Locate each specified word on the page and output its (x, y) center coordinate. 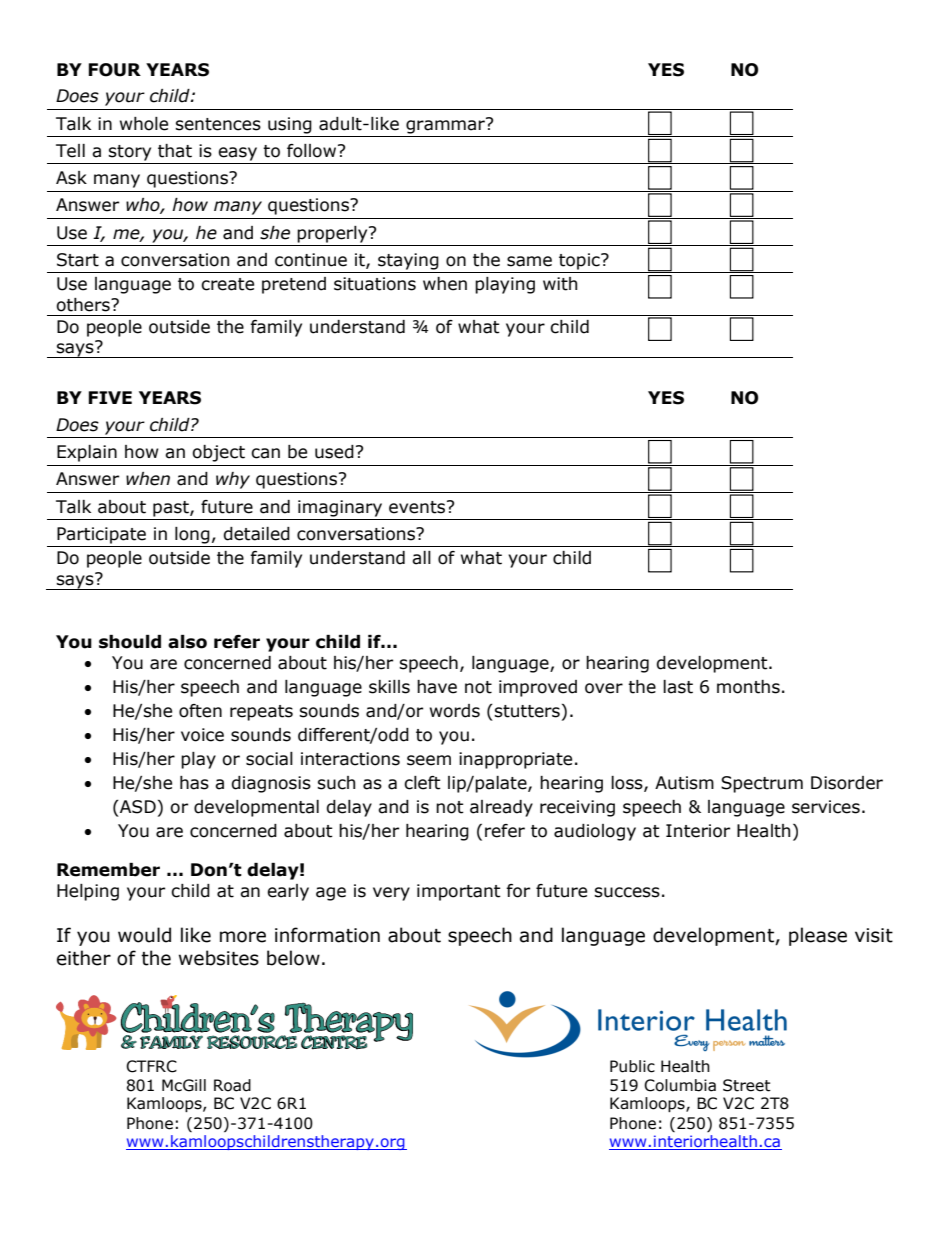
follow (313, 151)
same (529, 261)
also (187, 642)
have (437, 687)
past (172, 509)
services (826, 807)
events (418, 507)
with (560, 284)
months (748, 687)
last (678, 687)
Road (232, 1085)
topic (580, 261)
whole (144, 124)
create (227, 284)
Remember (108, 870)
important (459, 892)
